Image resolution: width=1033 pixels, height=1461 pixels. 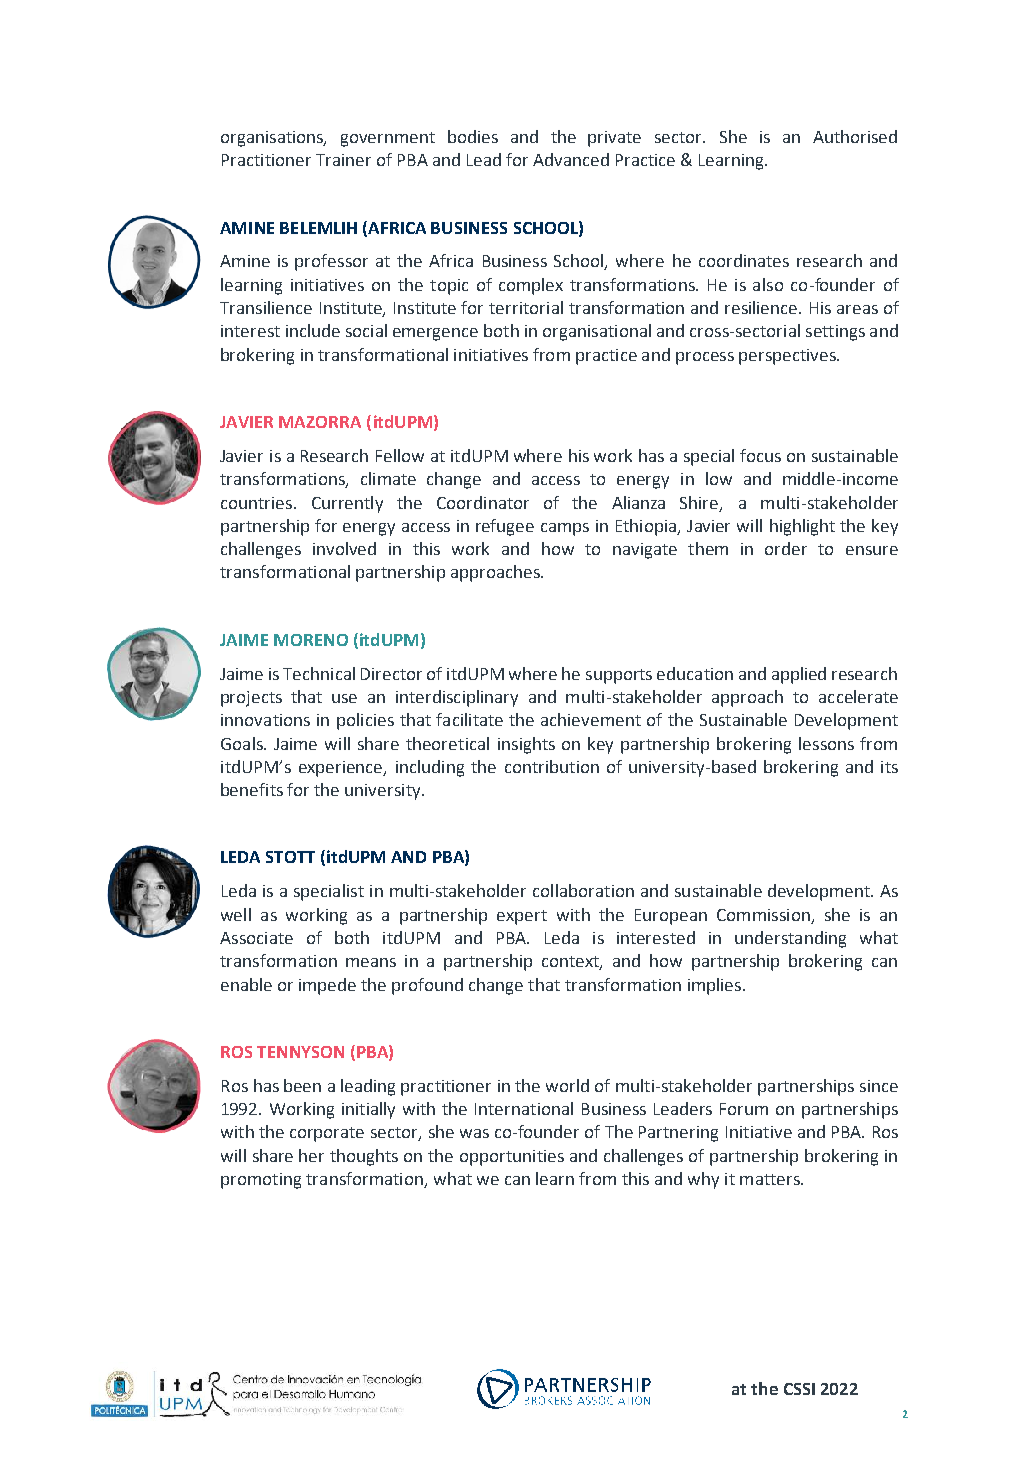 I want to click on collaboration, so click(x=583, y=890).
